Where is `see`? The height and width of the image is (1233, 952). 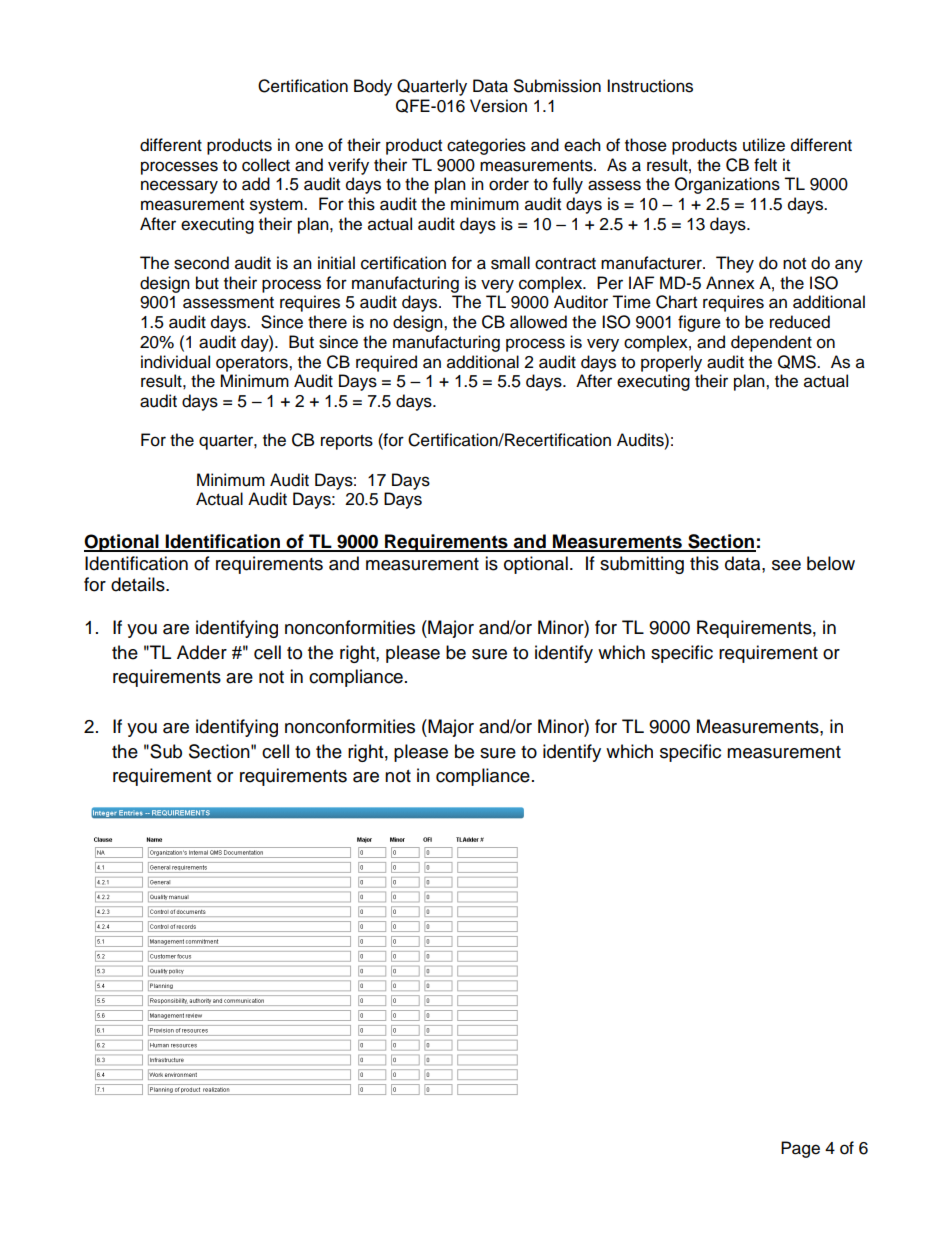 see is located at coordinates (786, 565).
